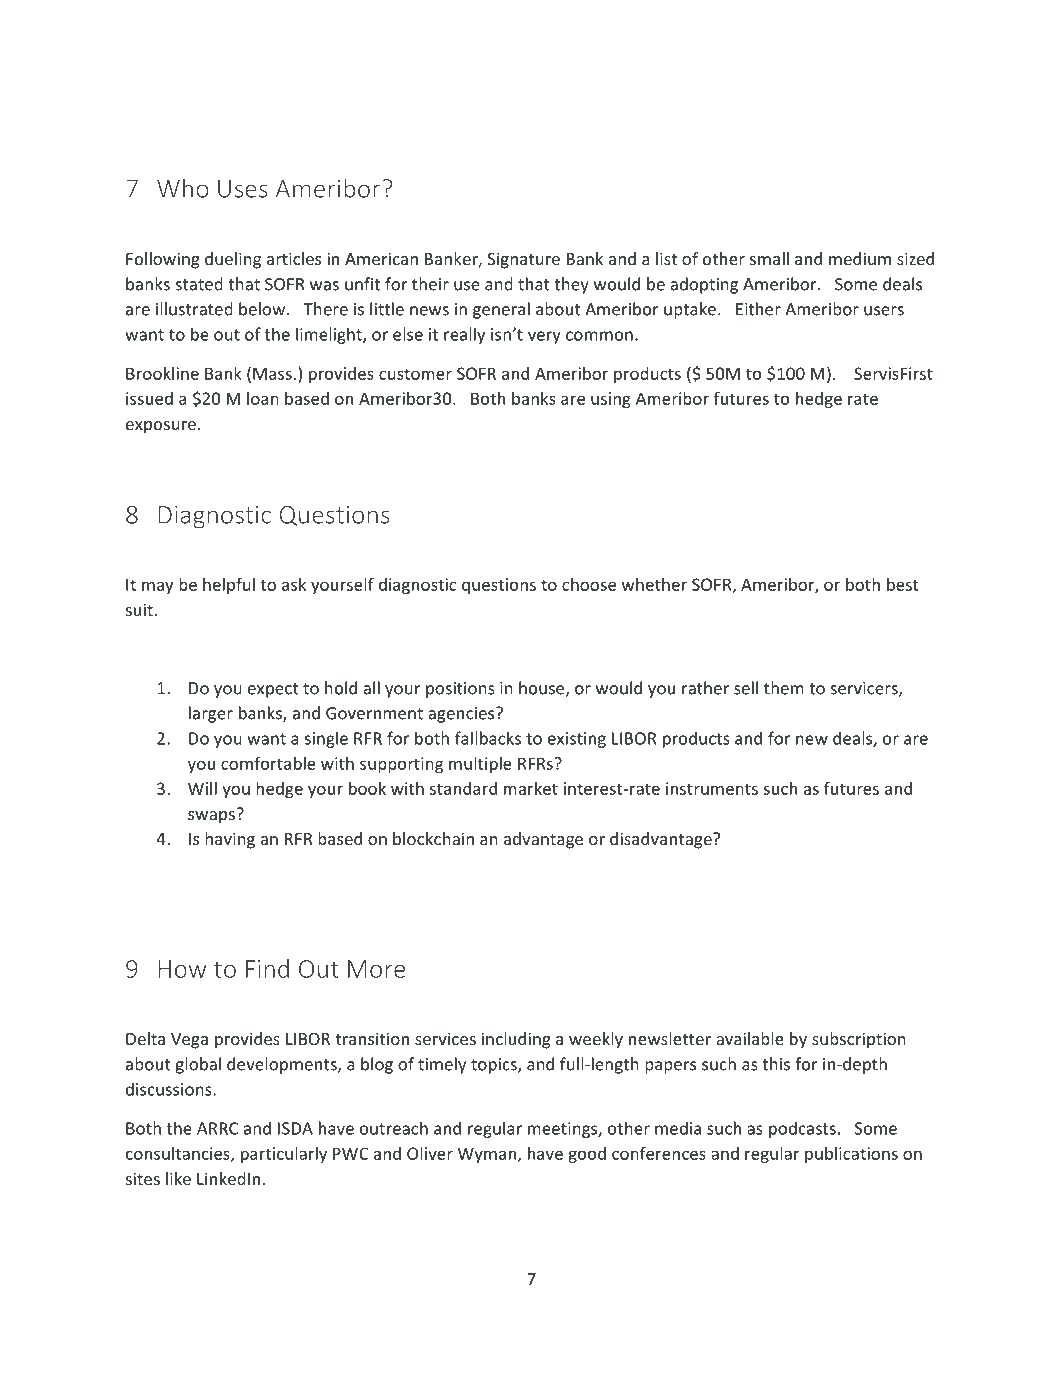 Image resolution: width=1063 pixels, height=1376 pixels. What do you see at coordinates (523, 260) in the screenshot?
I see `Signature` at bounding box center [523, 260].
